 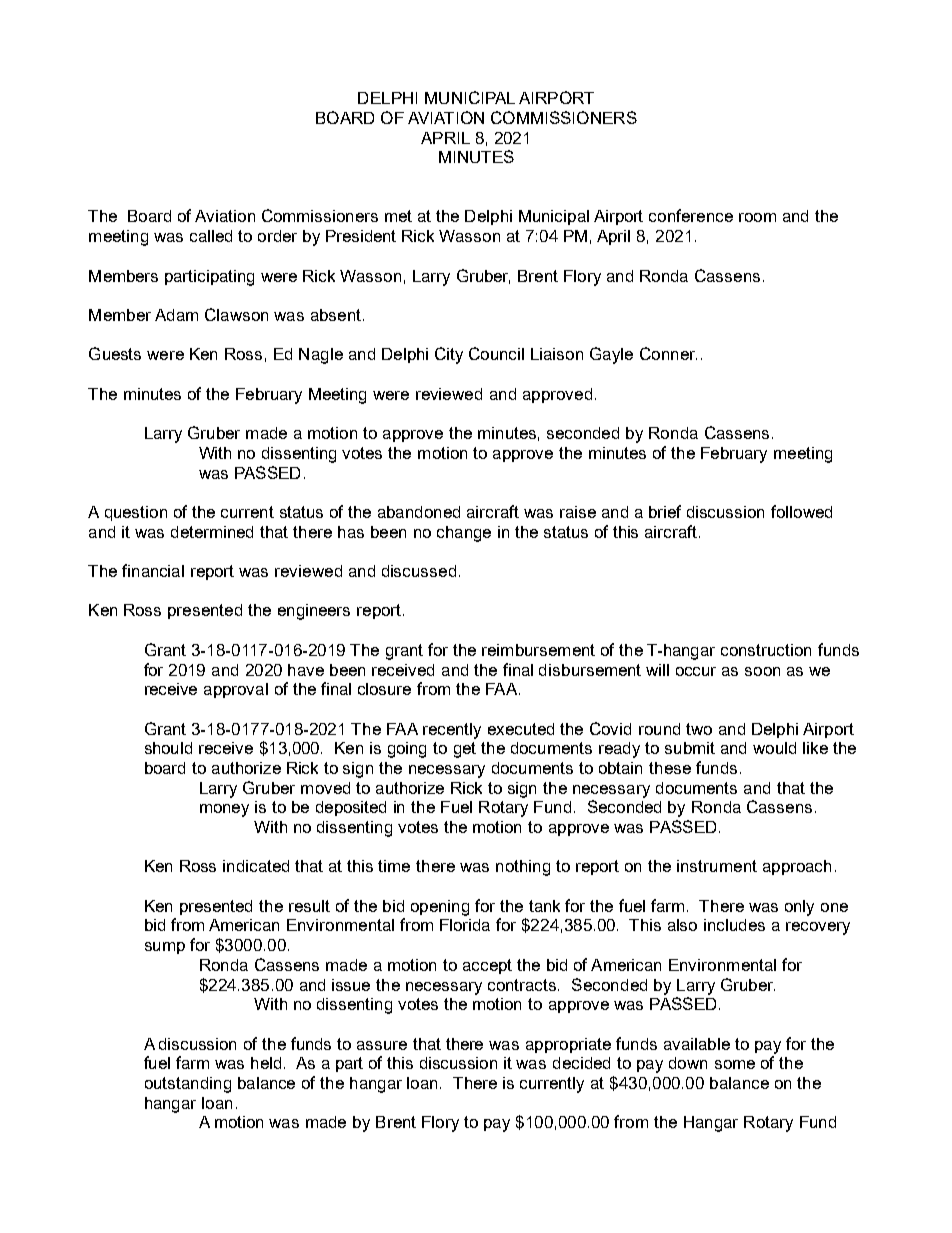 What do you see at coordinates (236, 690) in the screenshot?
I see `approval` at bounding box center [236, 690].
